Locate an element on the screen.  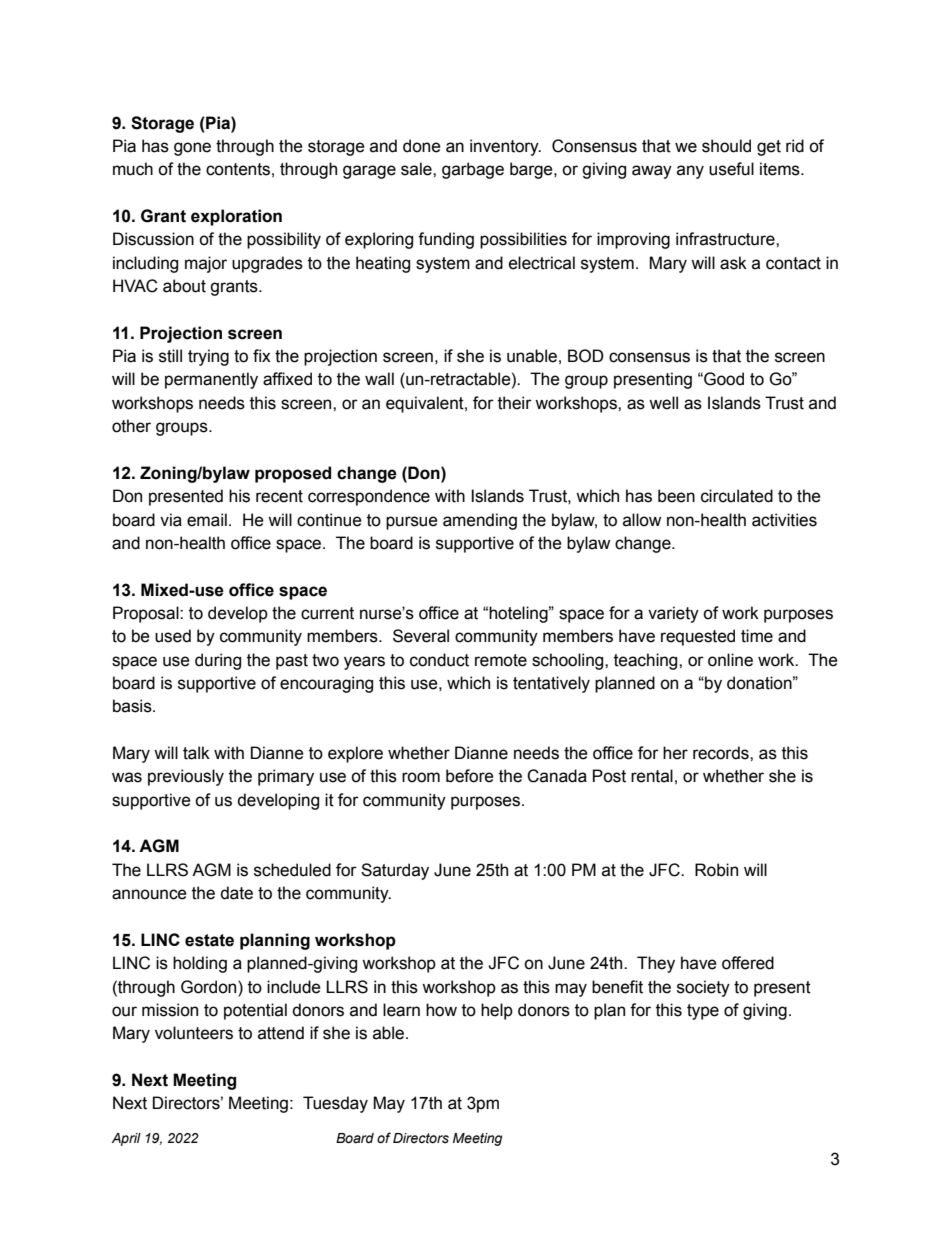
trying is located at coordinates (208, 357).
